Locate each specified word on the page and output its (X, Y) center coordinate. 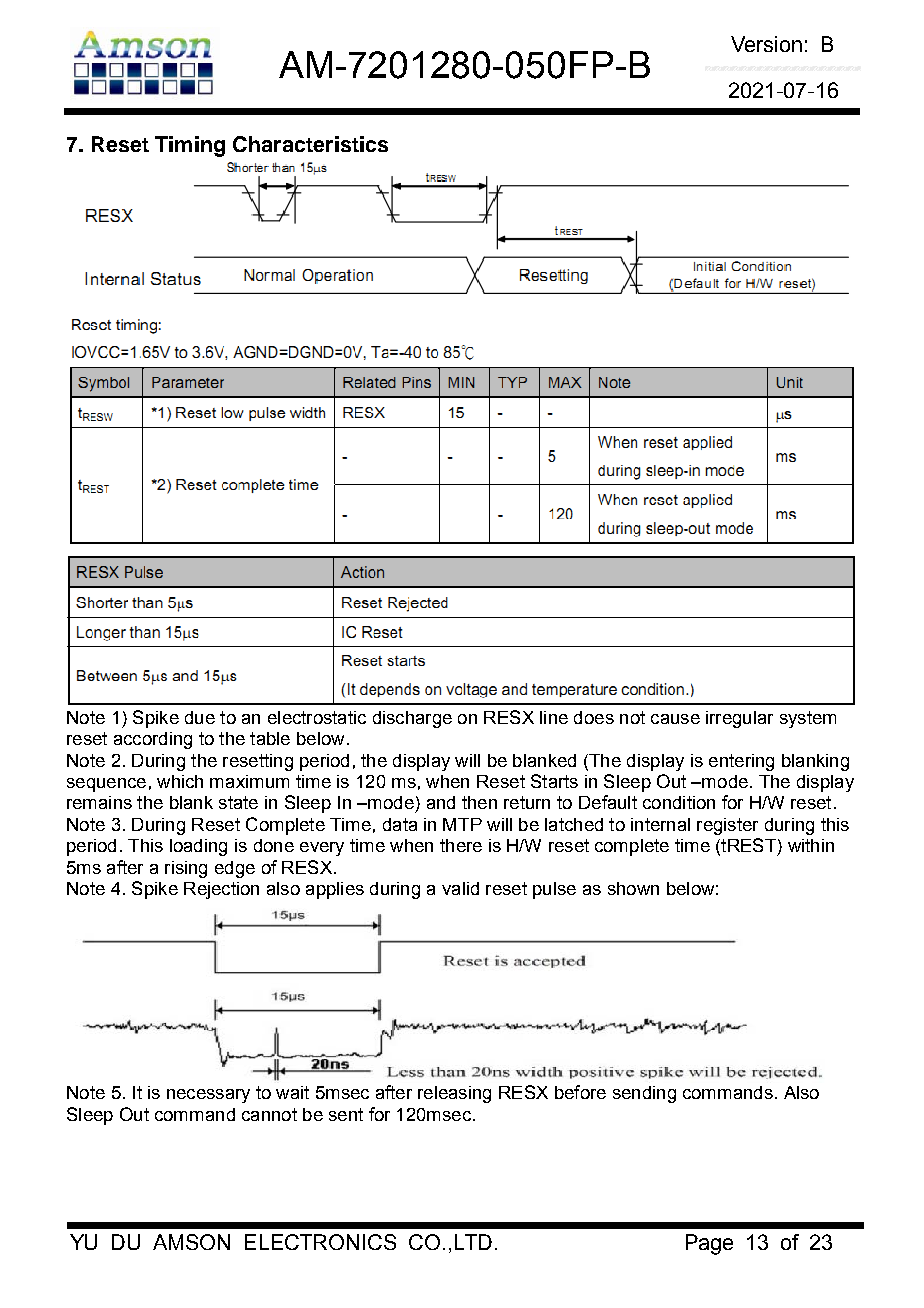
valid (460, 888)
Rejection (221, 890)
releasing (454, 1094)
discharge (412, 719)
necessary (208, 1096)
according (153, 740)
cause (675, 719)
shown (633, 888)
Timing (190, 146)
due (200, 717)
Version (766, 44)
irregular (739, 719)
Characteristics (310, 144)
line (554, 717)
